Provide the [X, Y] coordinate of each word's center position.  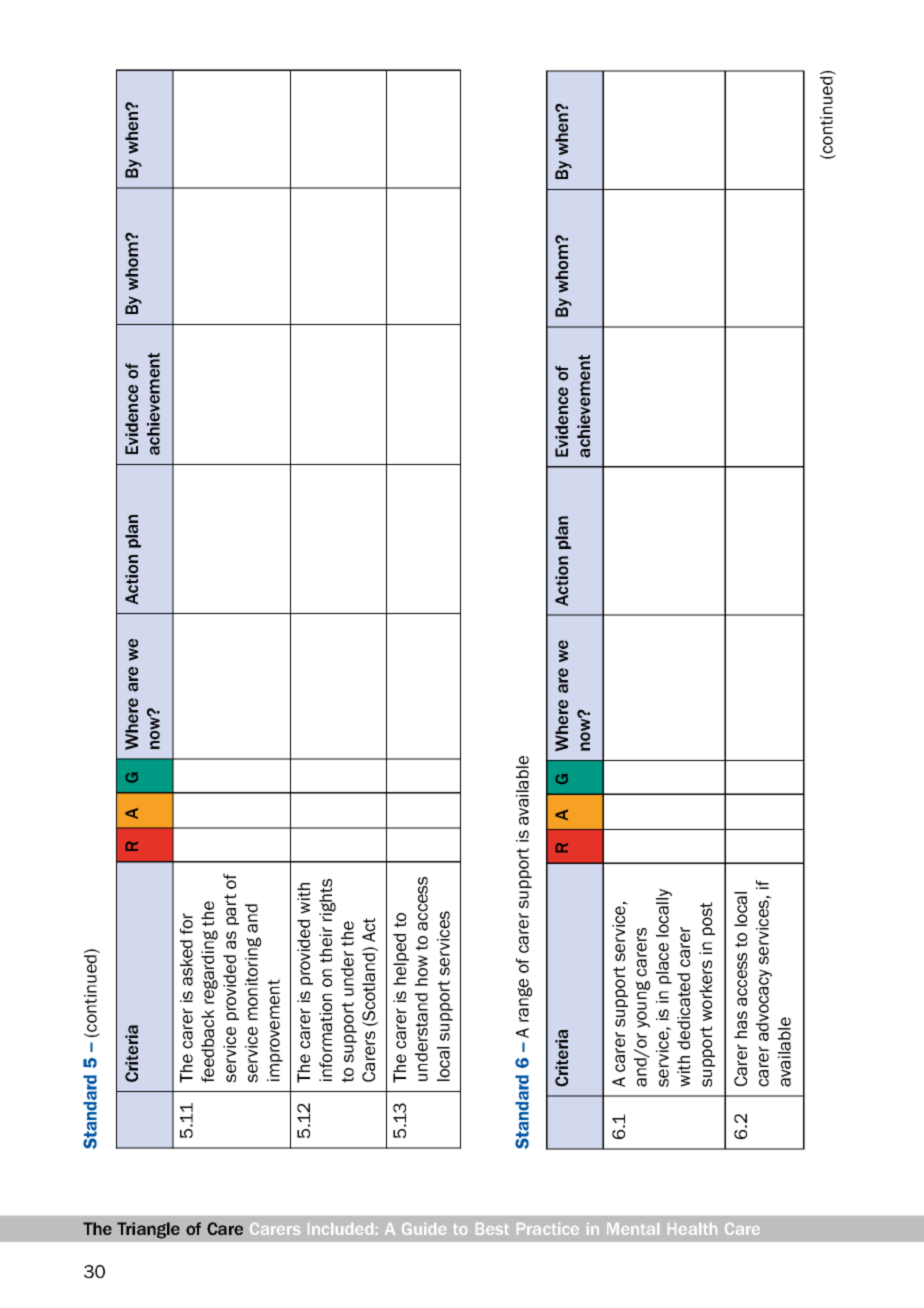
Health [692, 1229]
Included [340, 1229]
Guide [424, 1229]
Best [492, 1229]
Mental [633, 1229]
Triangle [148, 1230]
